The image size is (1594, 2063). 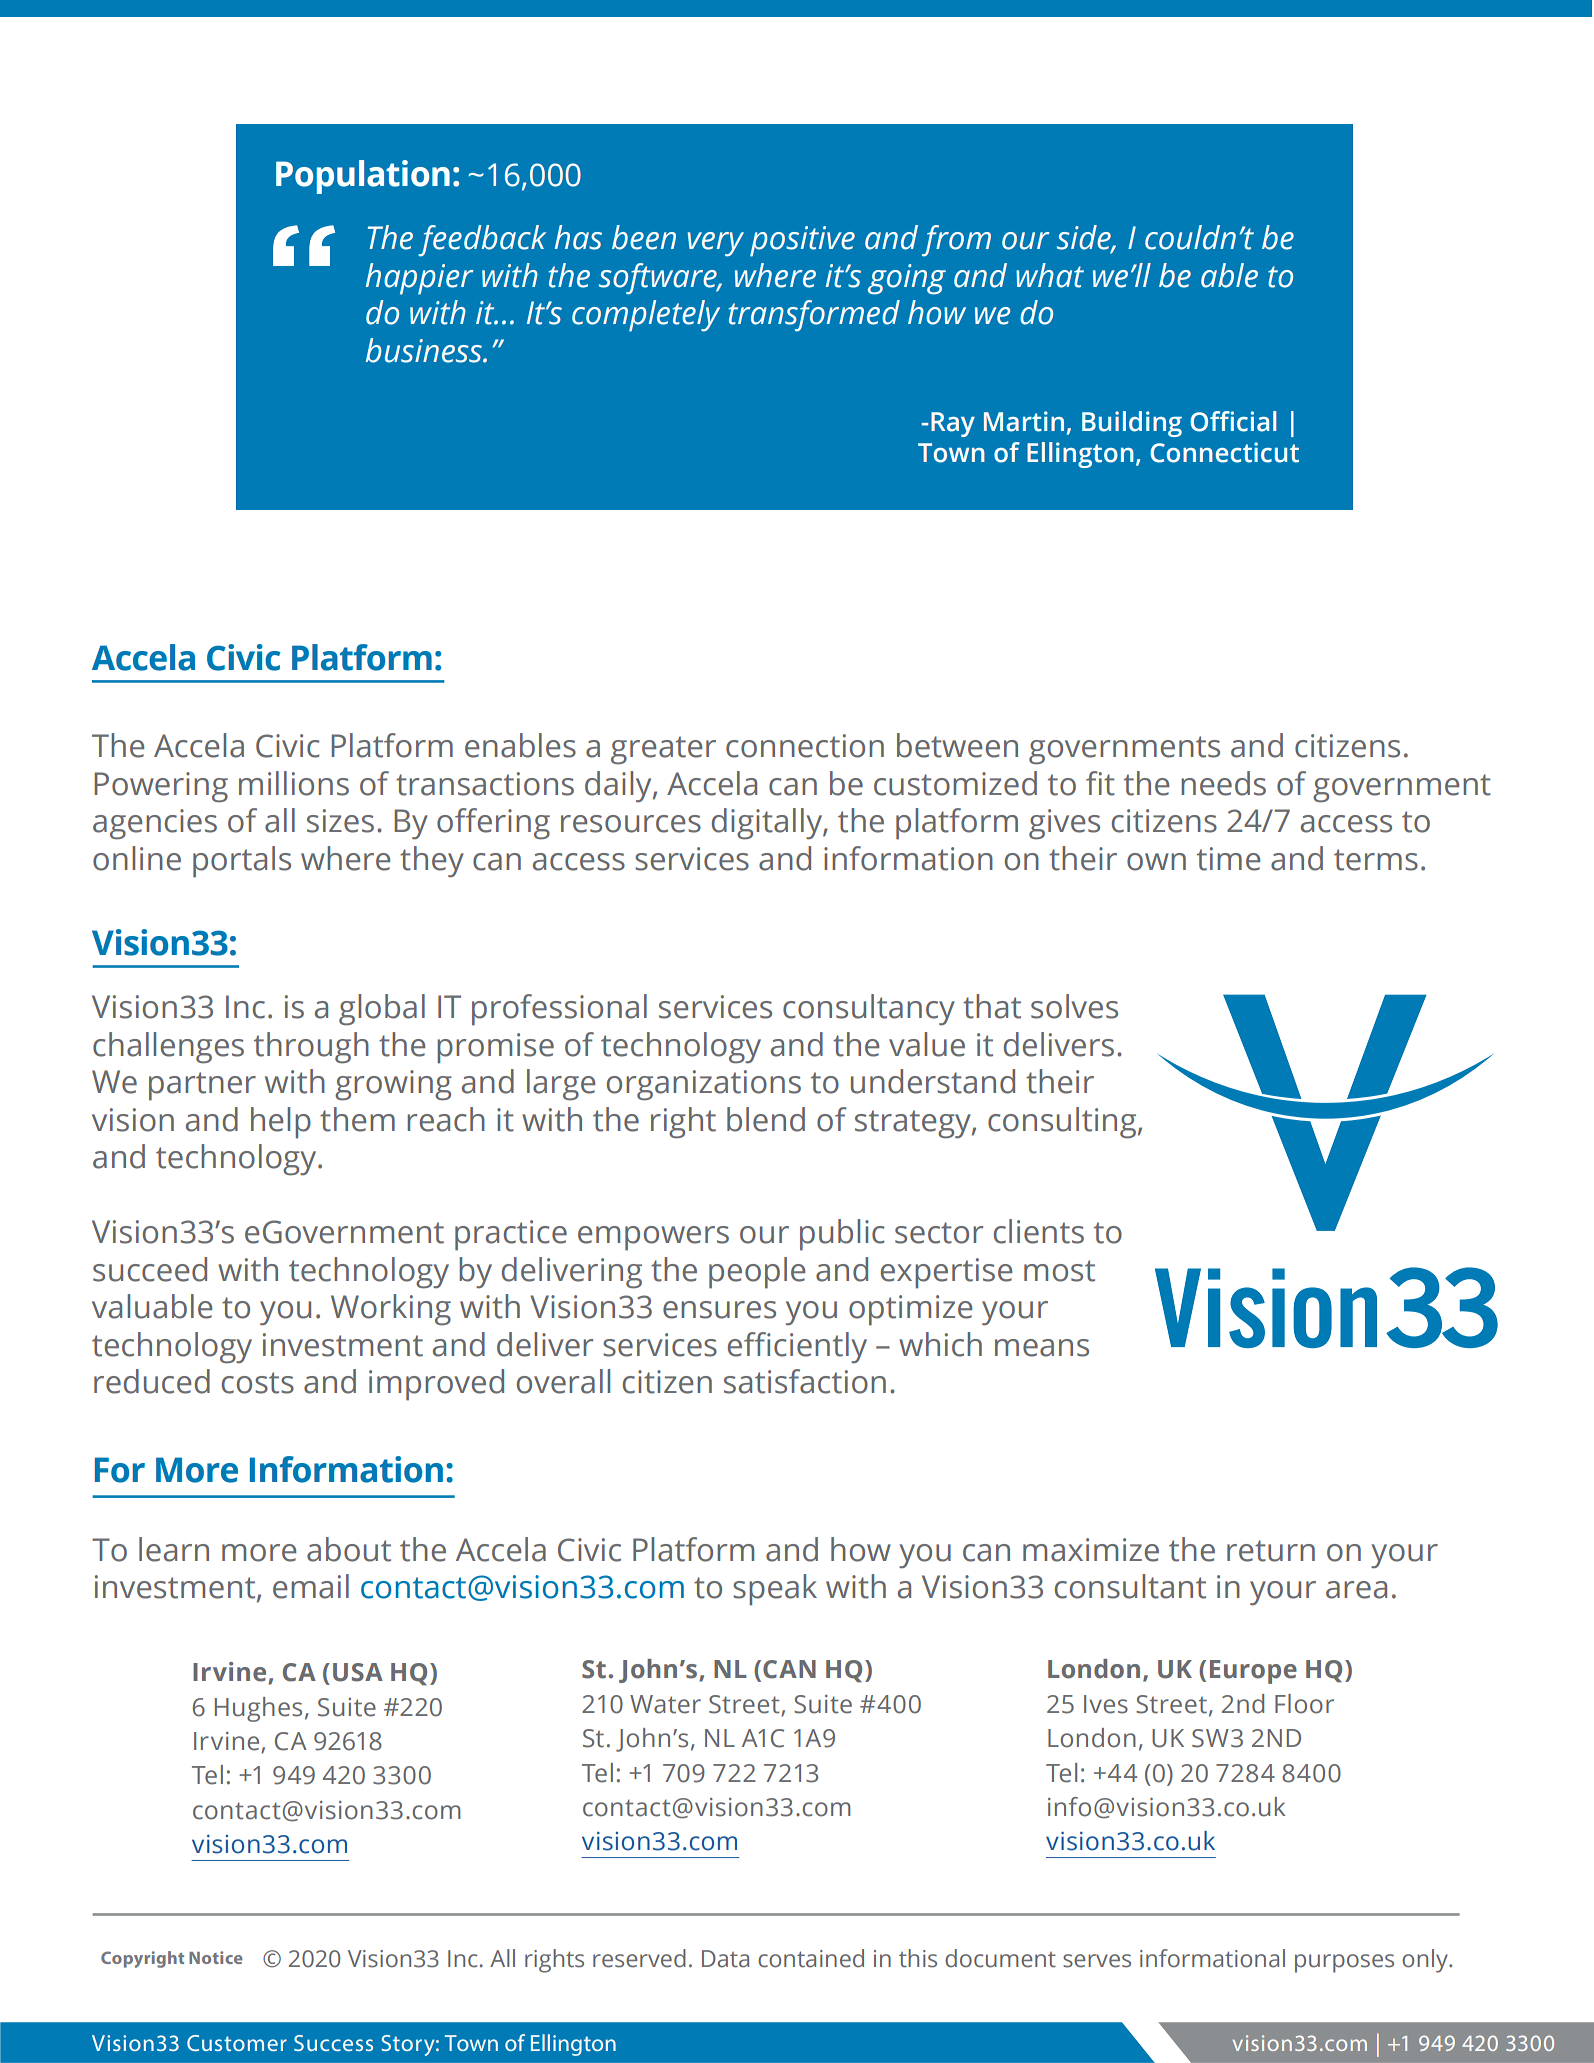 I want to click on purposes, so click(x=1344, y=1963).
